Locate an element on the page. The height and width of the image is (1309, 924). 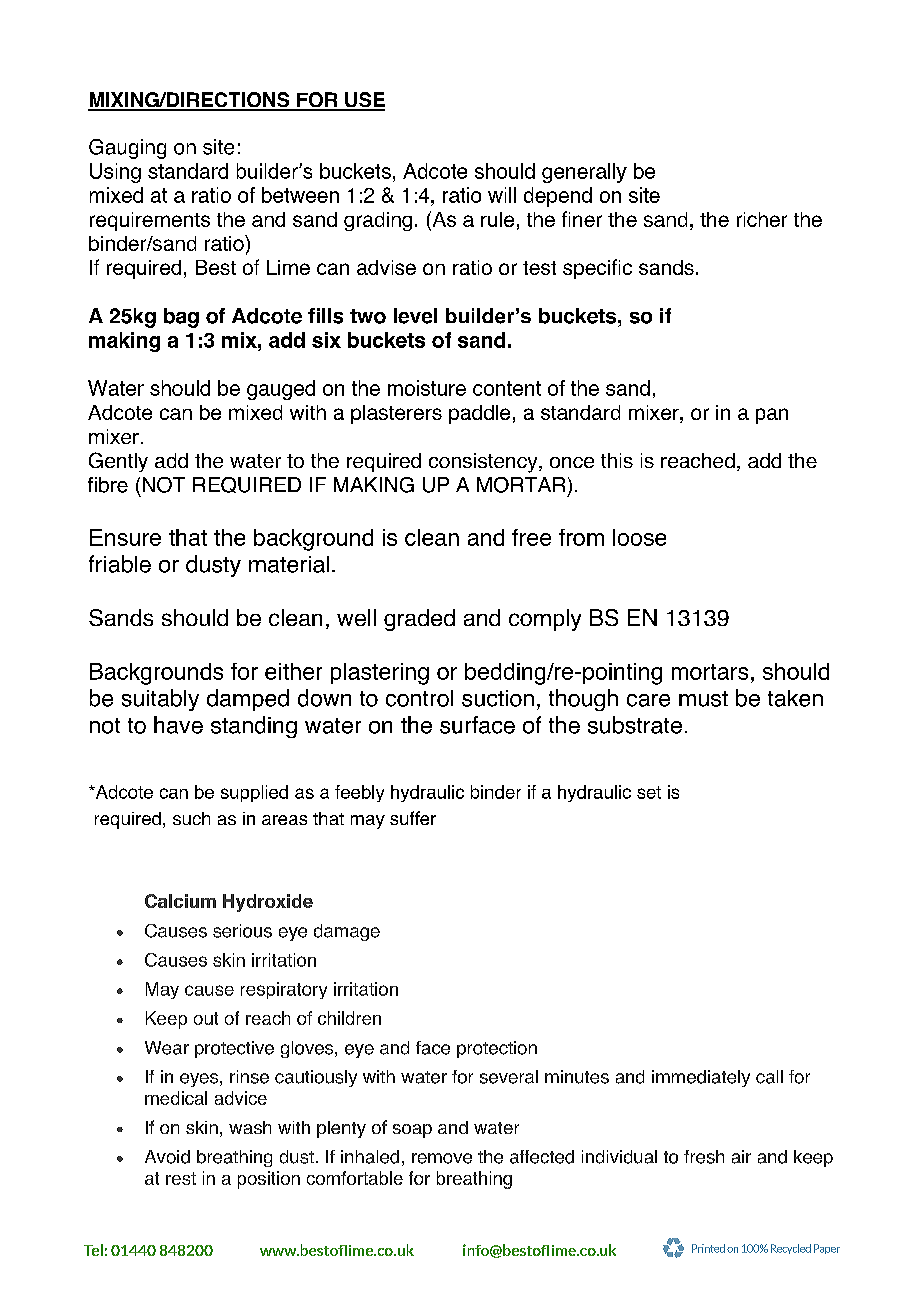
must is located at coordinates (703, 699).
